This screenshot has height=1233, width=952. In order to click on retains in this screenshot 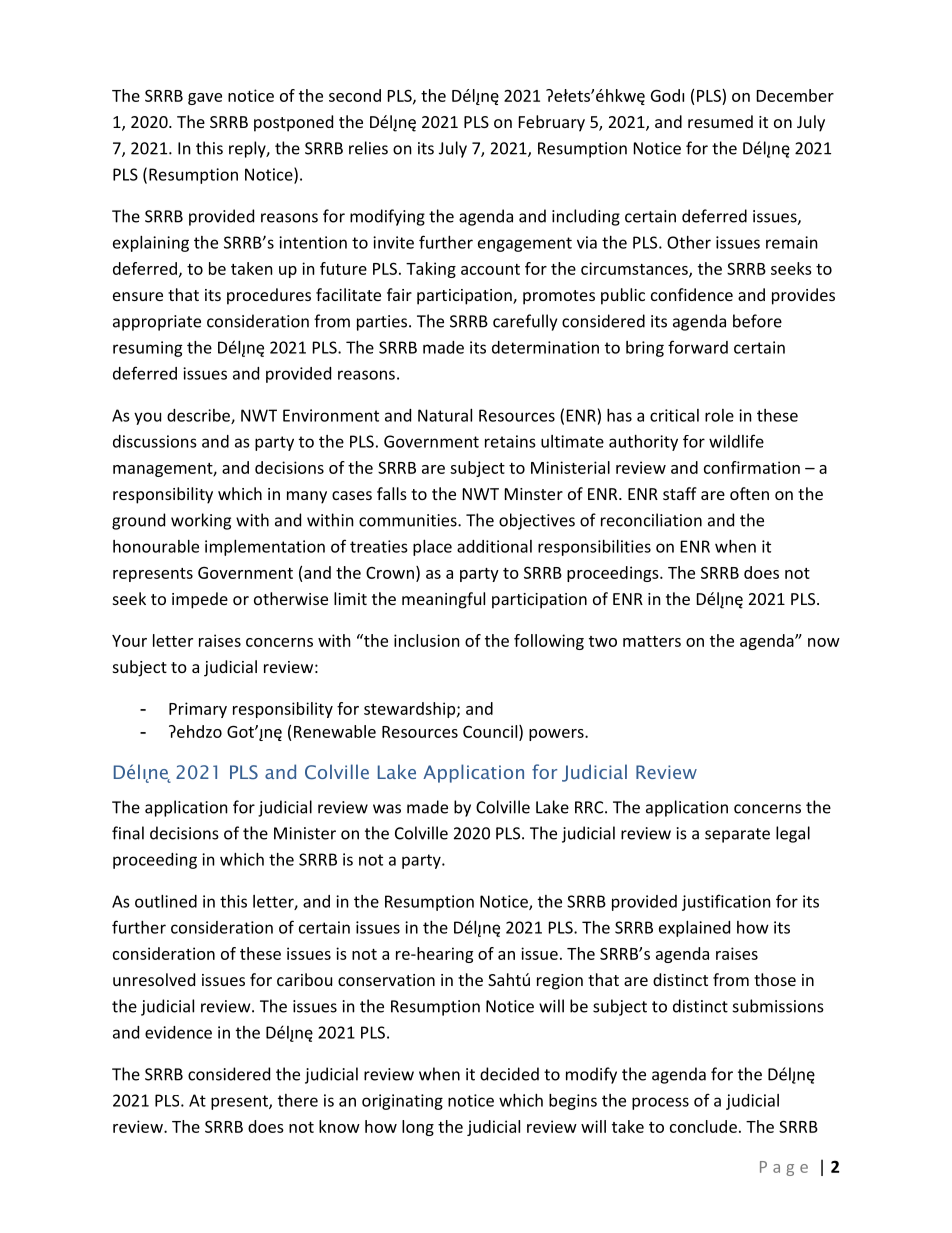, I will do `click(510, 441)`.
